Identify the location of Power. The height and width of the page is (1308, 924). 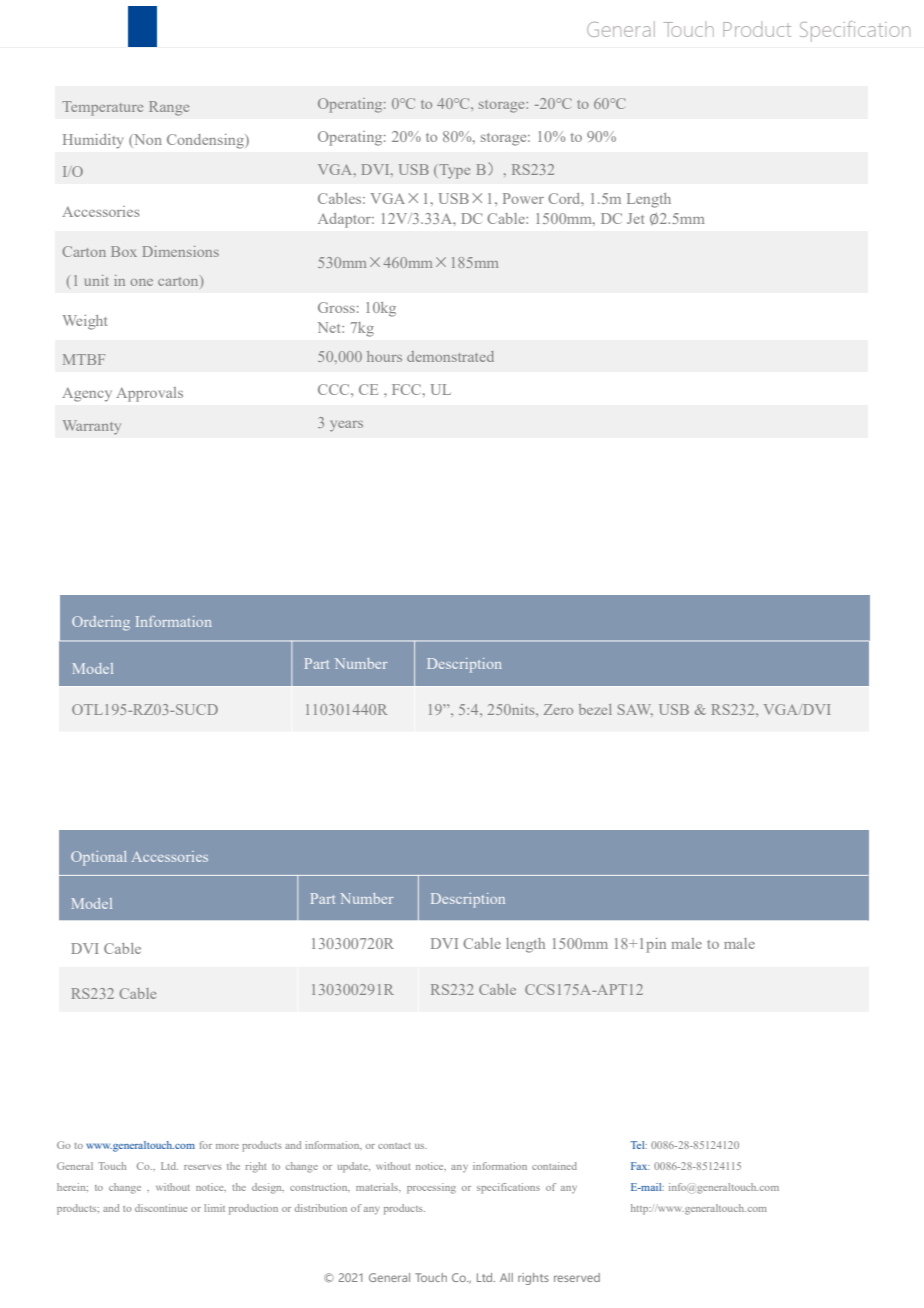
(523, 198).
